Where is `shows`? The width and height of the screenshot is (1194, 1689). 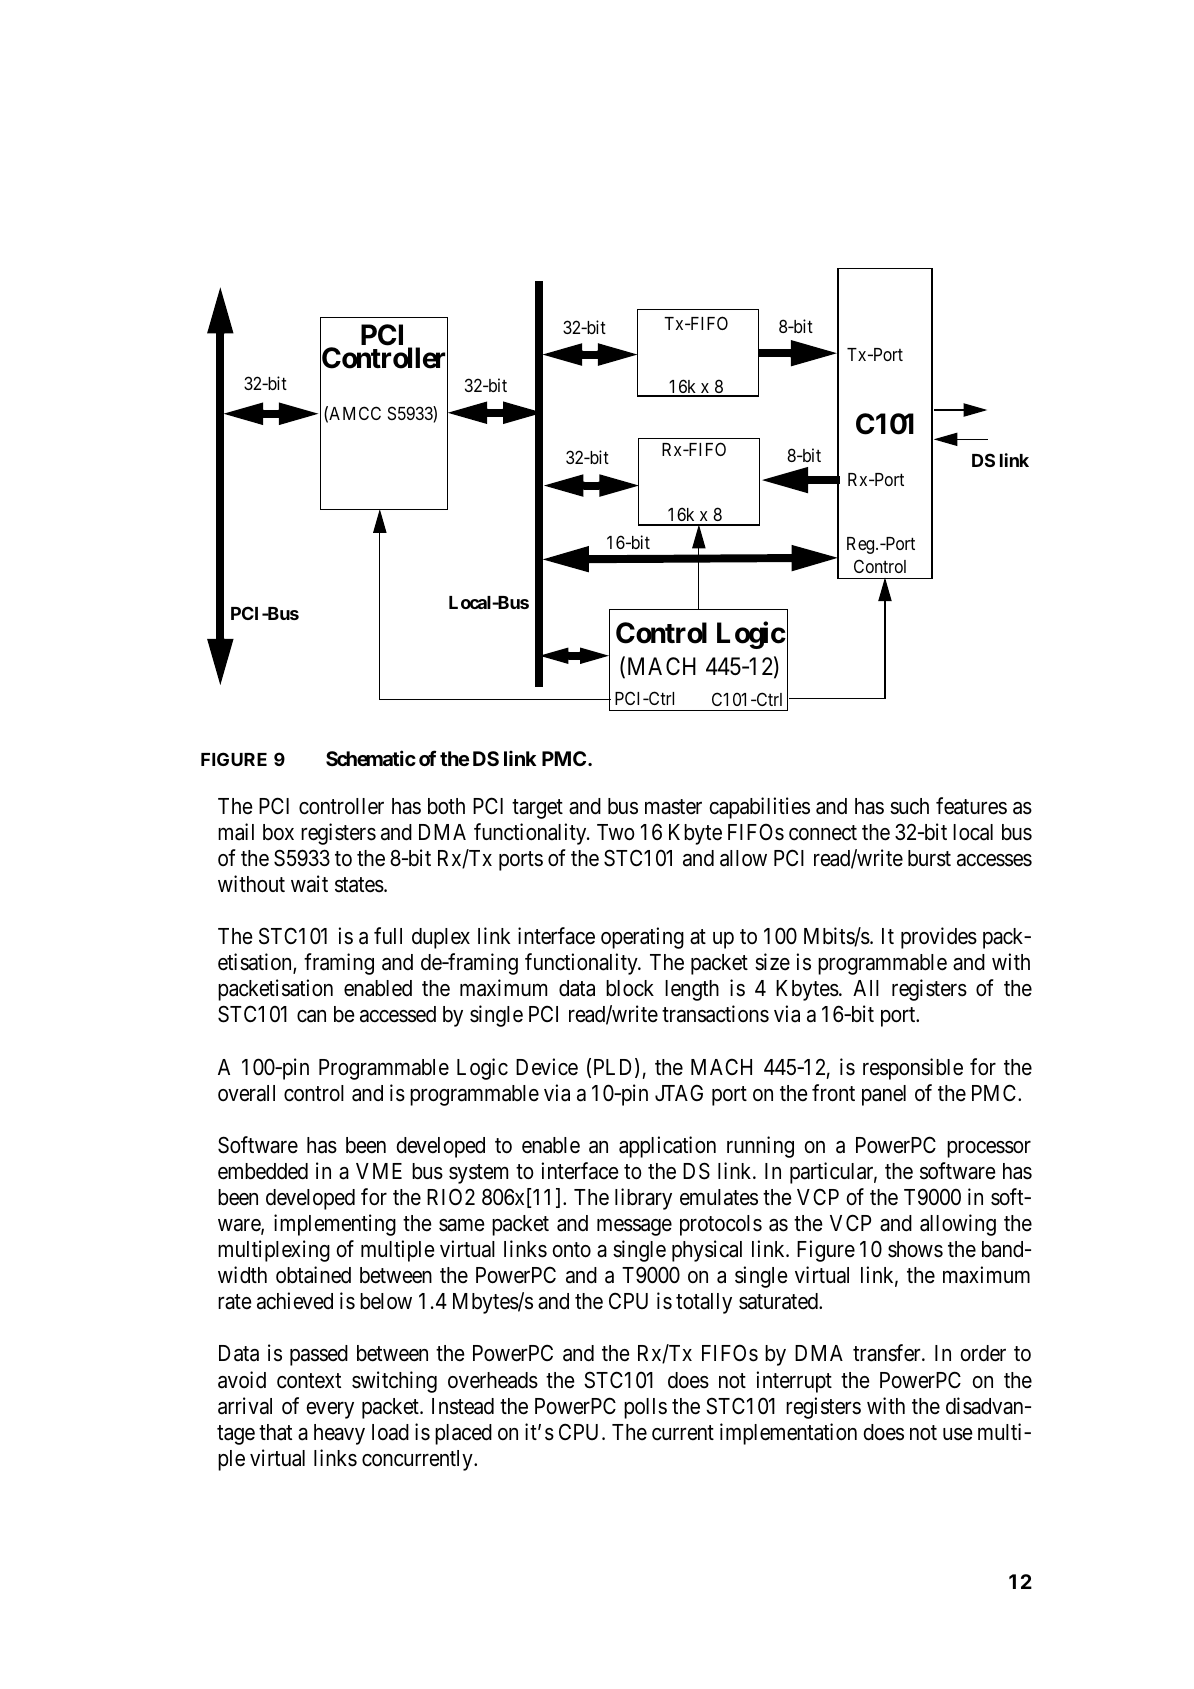 shows is located at coordinates (915, 1249).
